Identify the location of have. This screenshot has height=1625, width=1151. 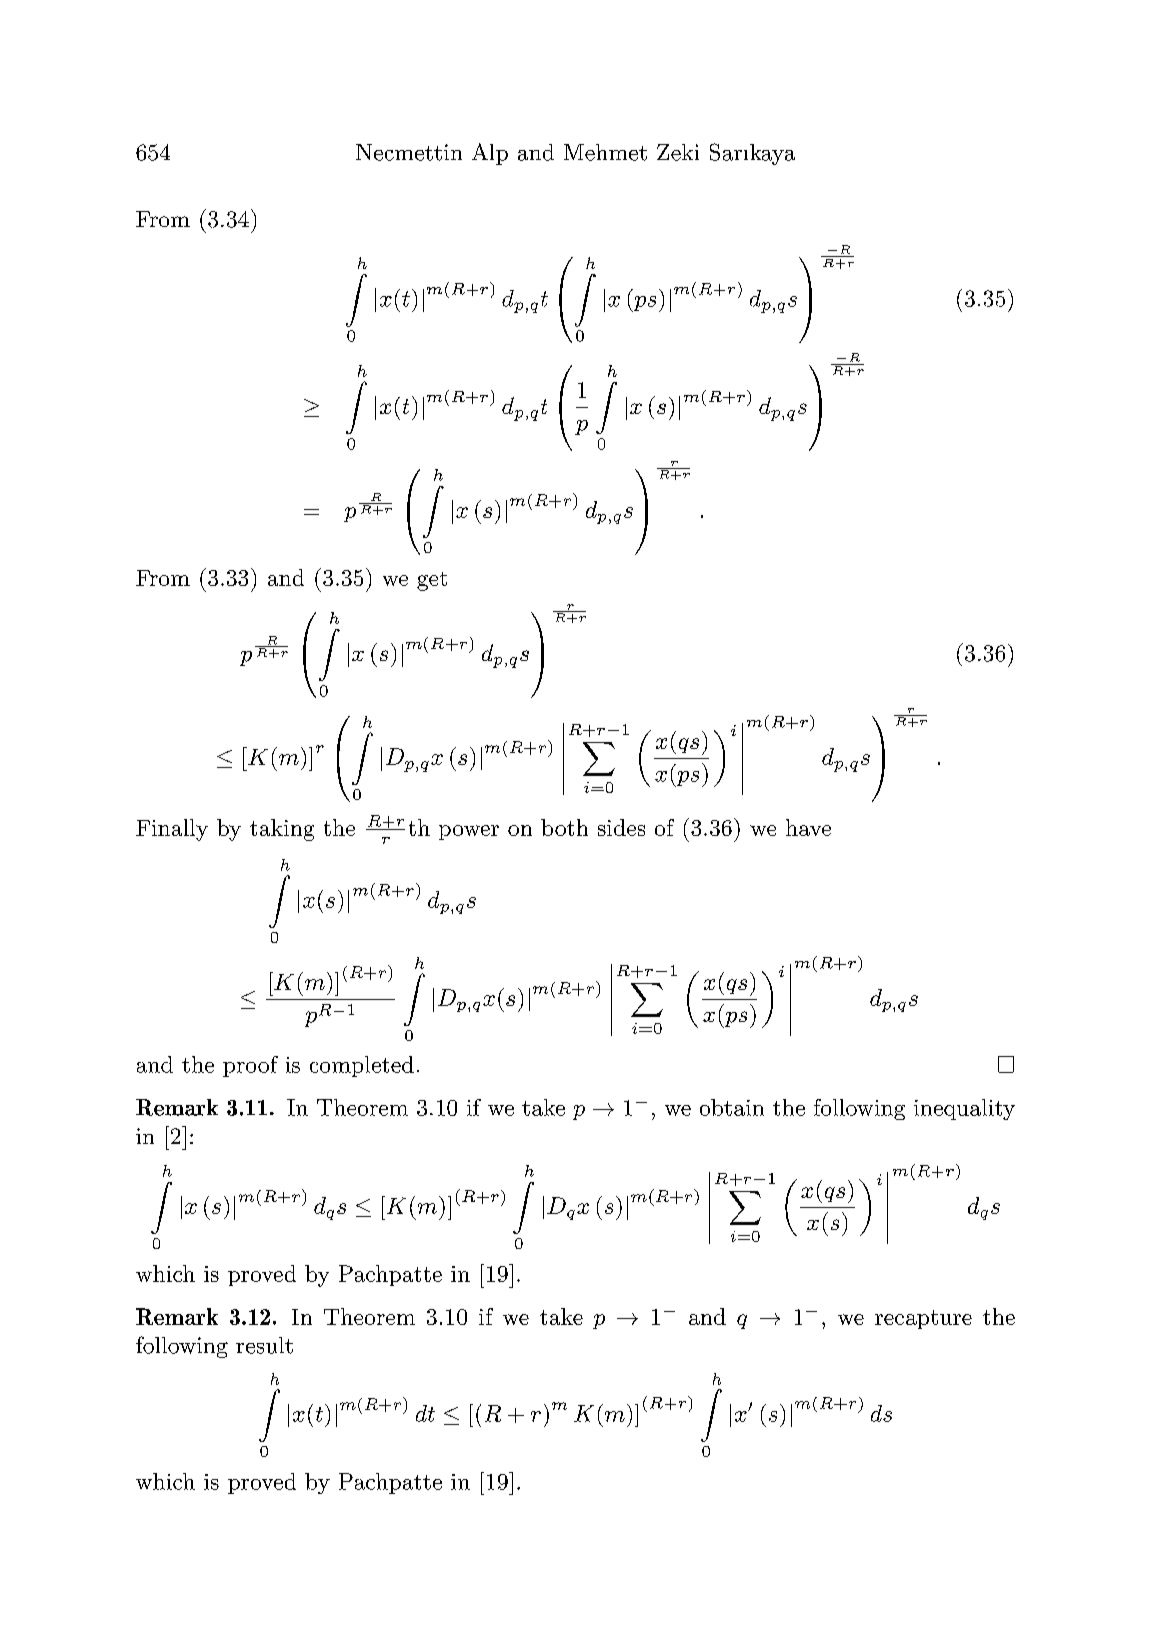
(808, 827).
